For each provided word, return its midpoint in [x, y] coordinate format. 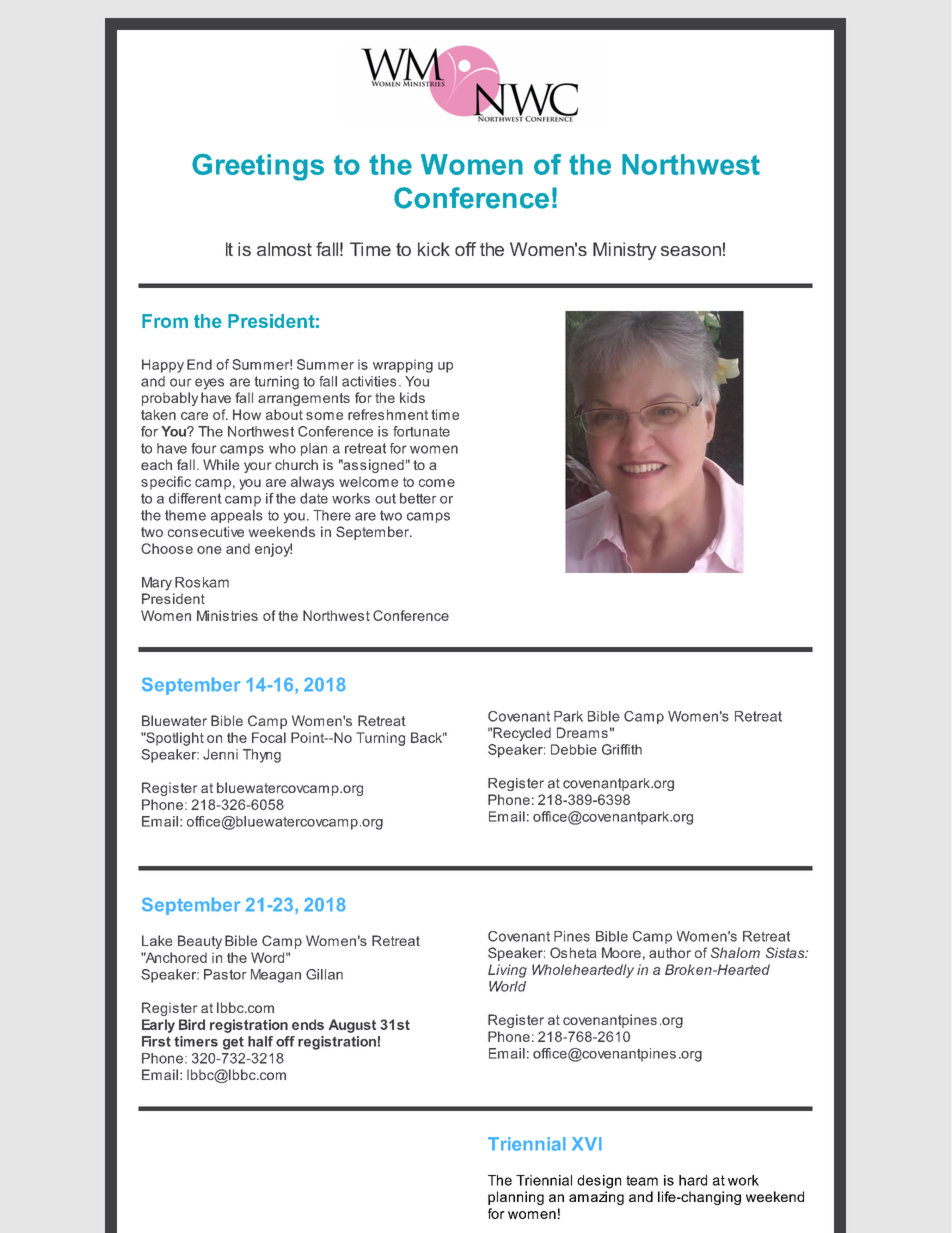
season [691, 251]
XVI [586, 1143]
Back [427, 737]
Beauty [200, 942]
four [203, 448]
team [642, 1180]
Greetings [258, 167]
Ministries [227, 615]
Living [507, 971]
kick [434, 249]
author [670, 952]
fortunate [421, 431]
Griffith [622, 749]
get [233, 1043]
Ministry [625, 251]
